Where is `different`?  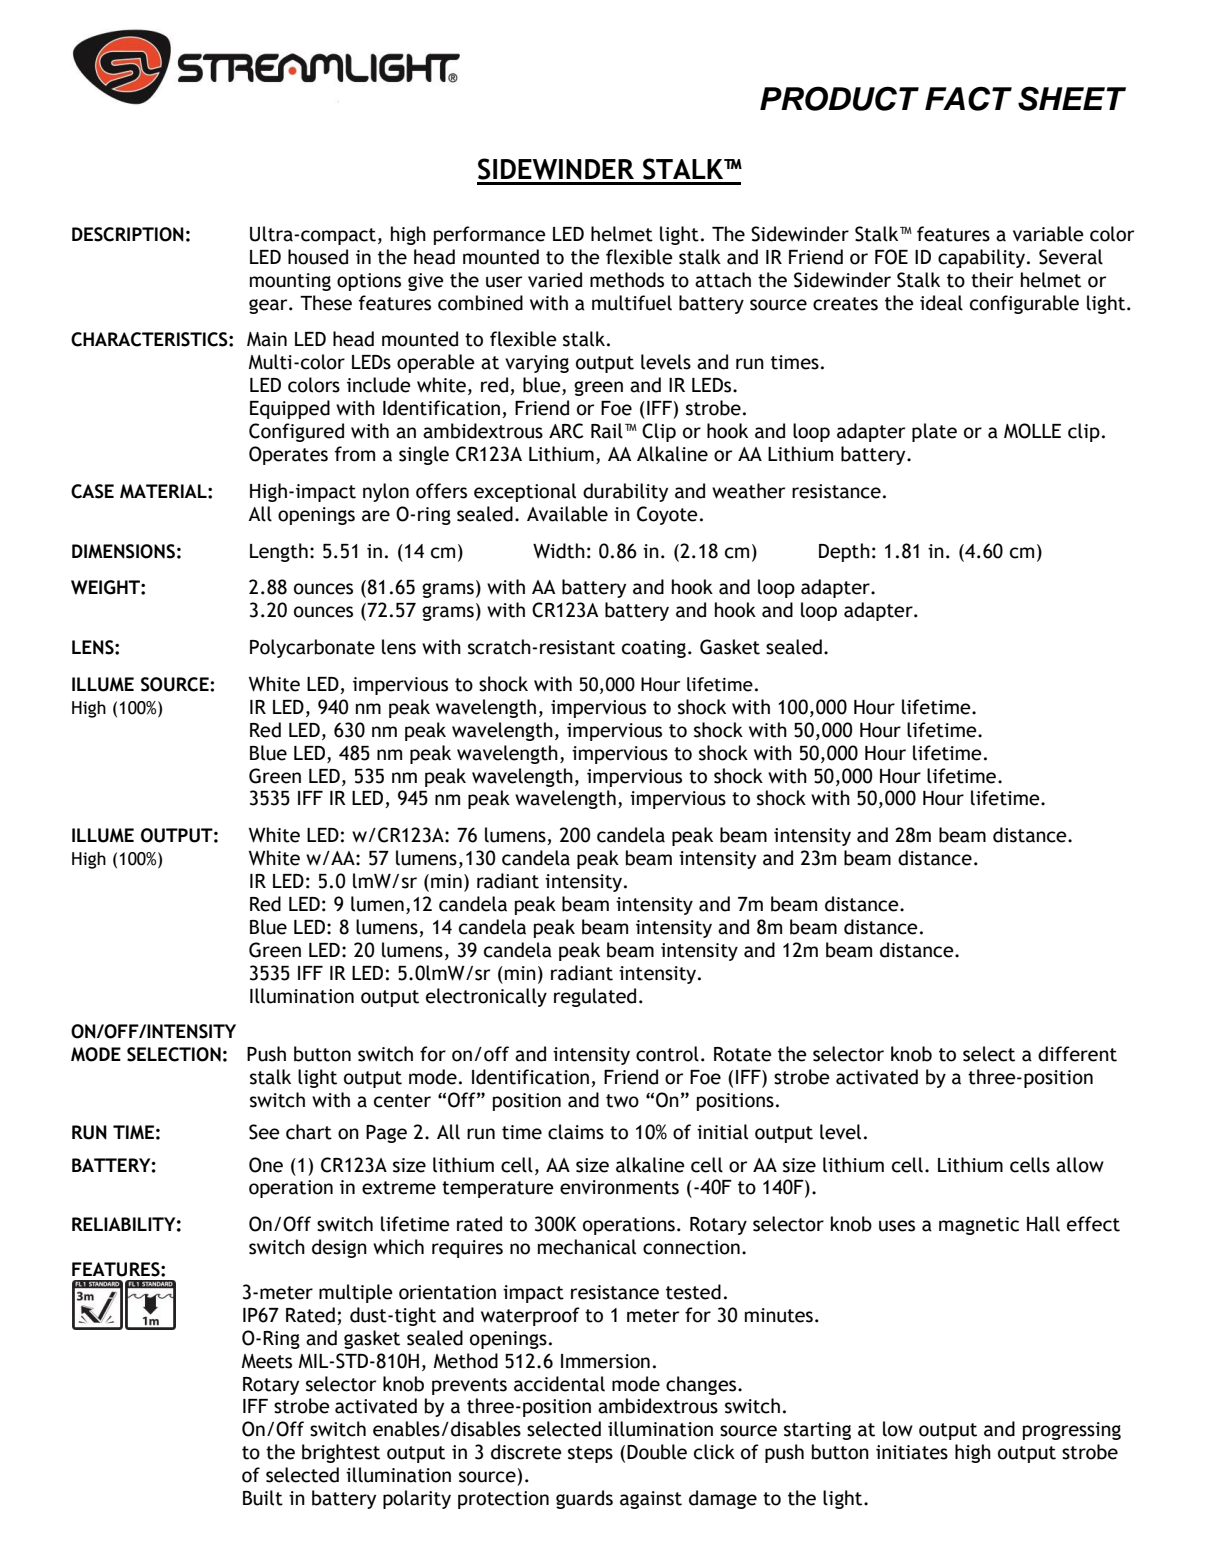
different is located at coordinates (1077, 1054).
